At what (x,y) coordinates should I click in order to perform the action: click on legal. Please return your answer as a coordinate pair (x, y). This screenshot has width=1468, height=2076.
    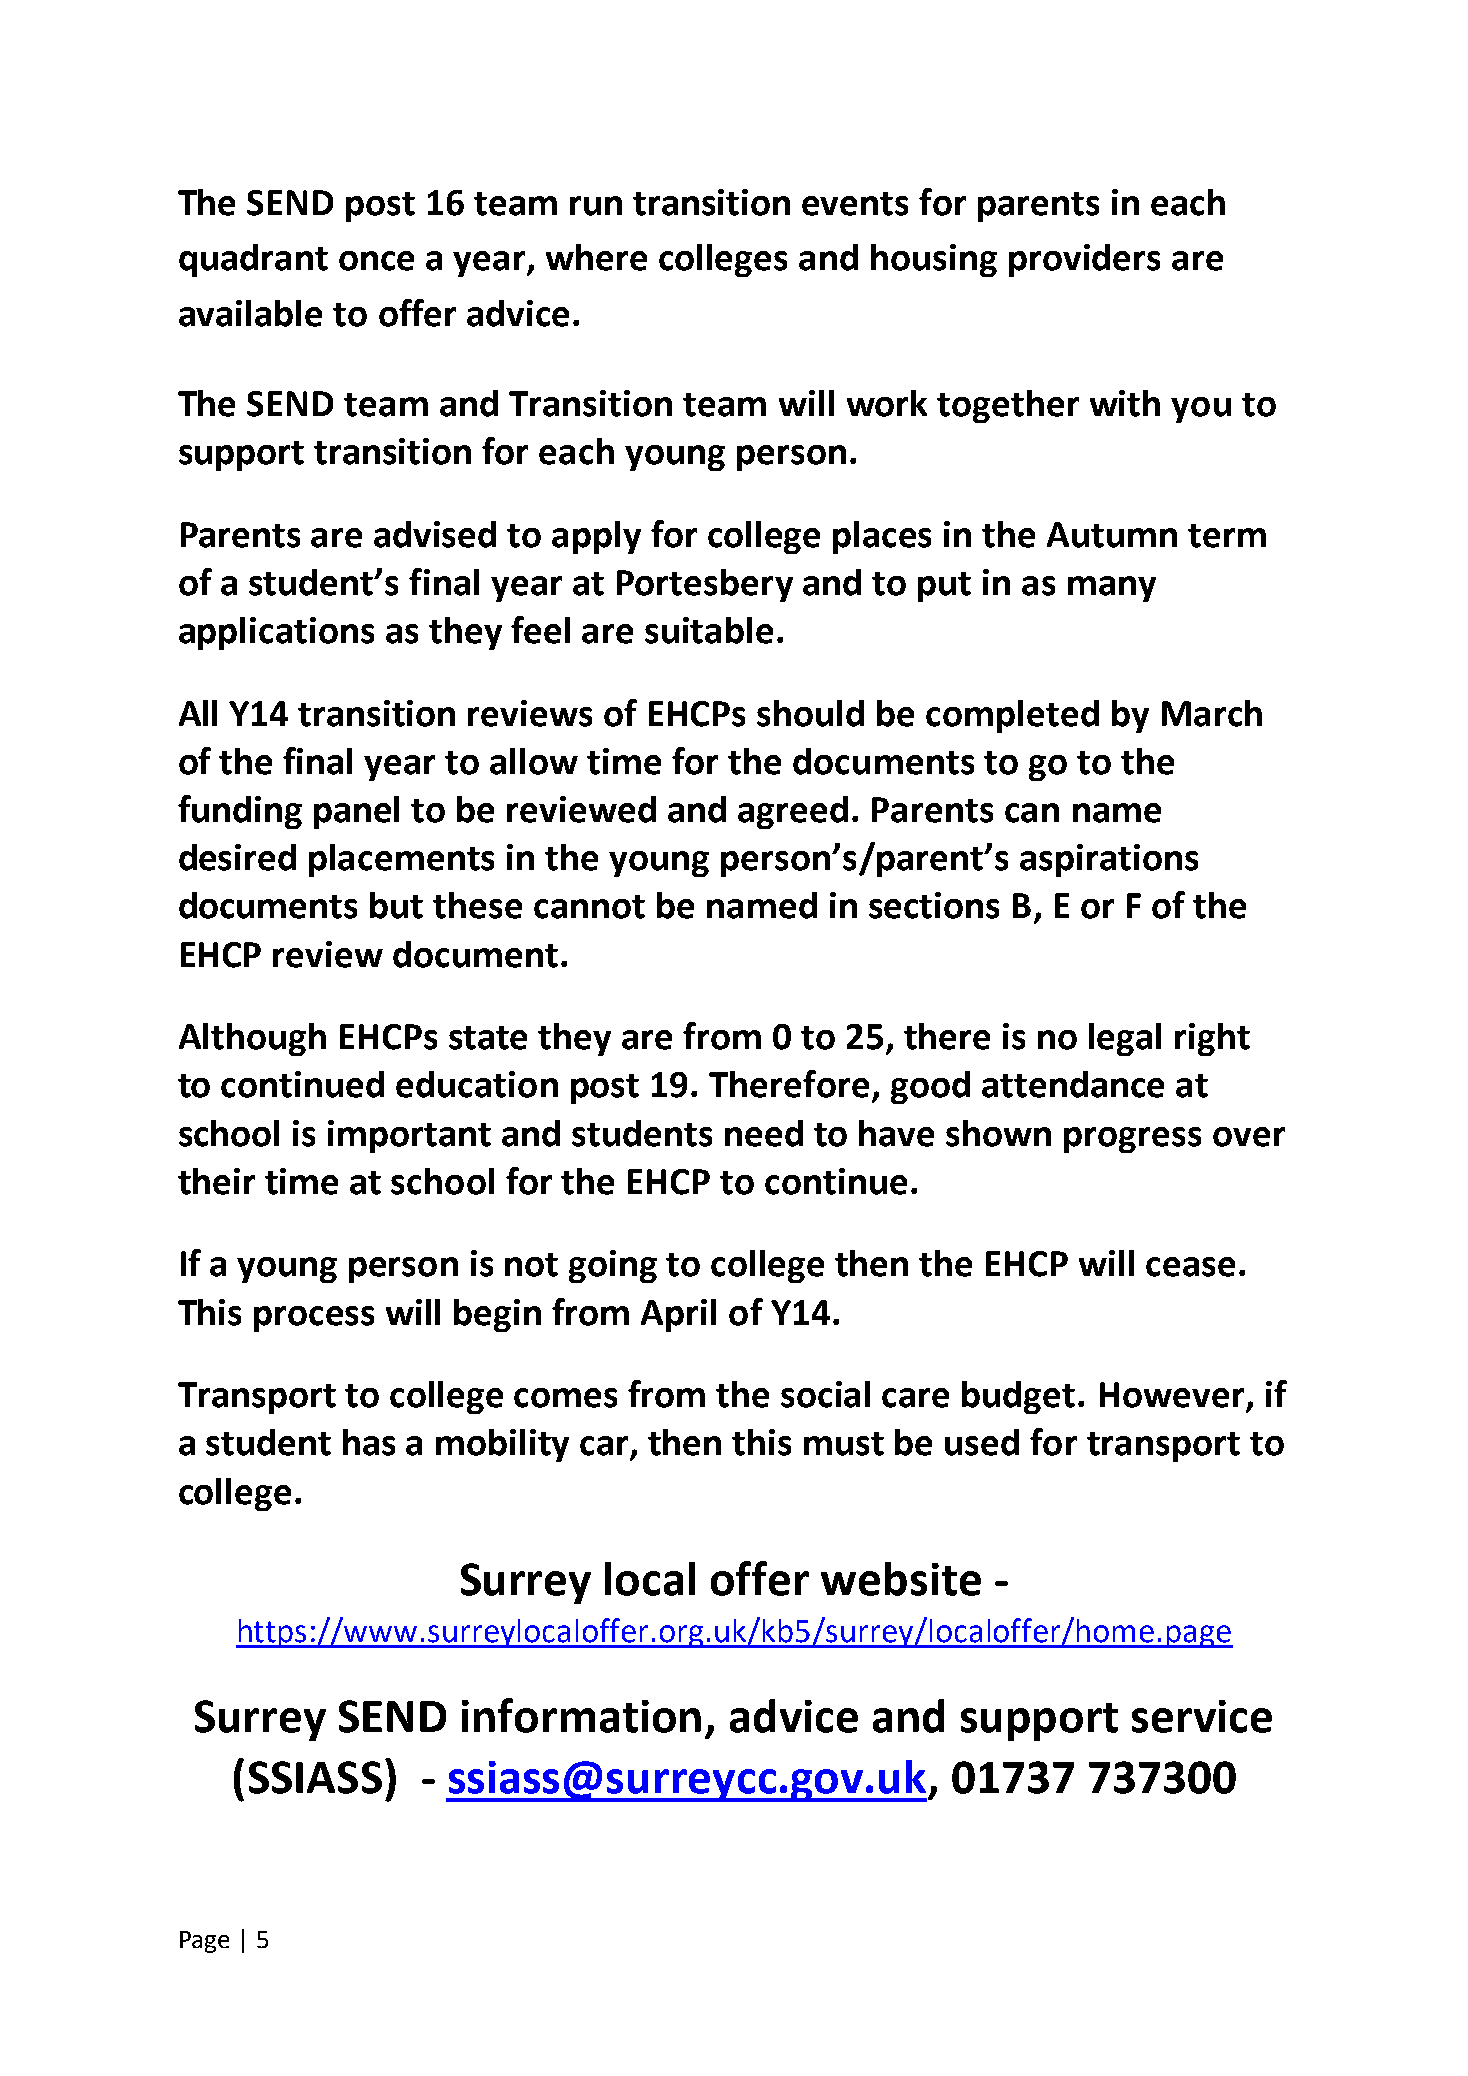
    Looking at the image, I should click on (1125, 1039).
